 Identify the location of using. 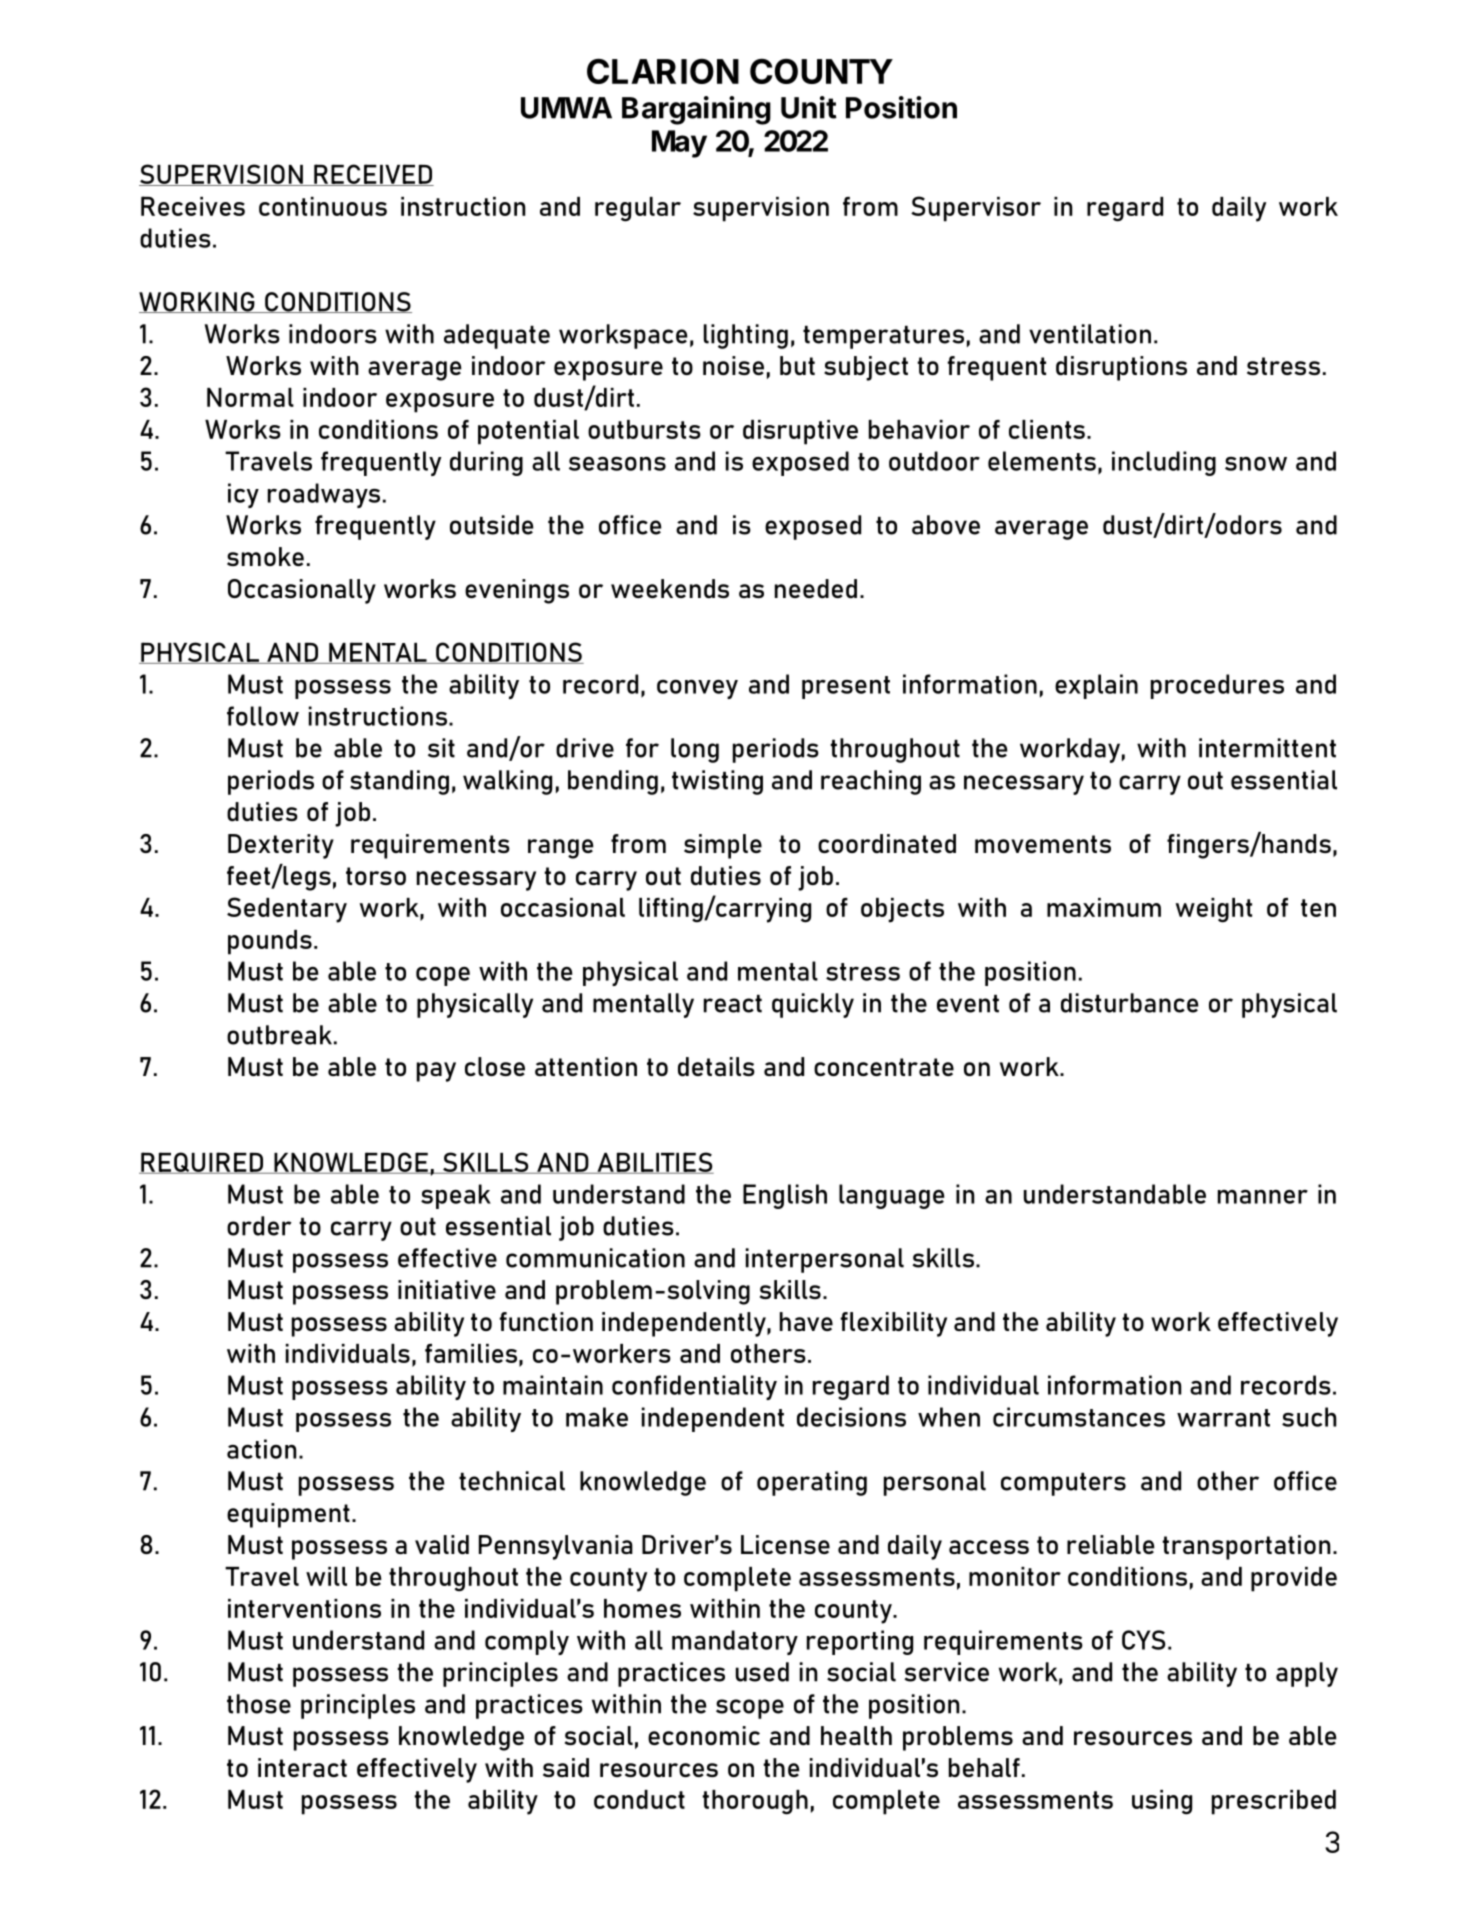
(1162, 1802).
